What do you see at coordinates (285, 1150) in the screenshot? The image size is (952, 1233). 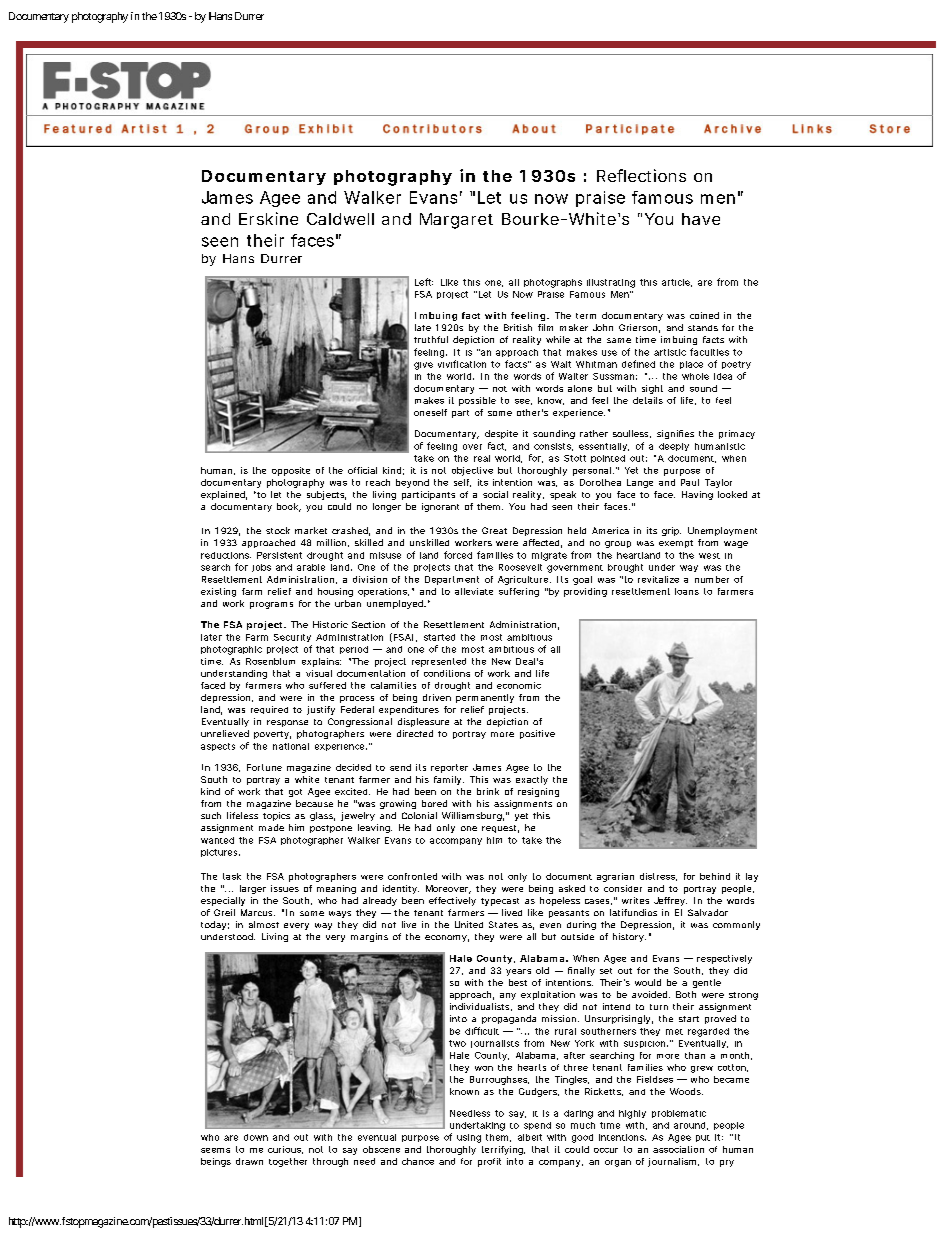 I see `curious` at bounding box center [285, 1150].
